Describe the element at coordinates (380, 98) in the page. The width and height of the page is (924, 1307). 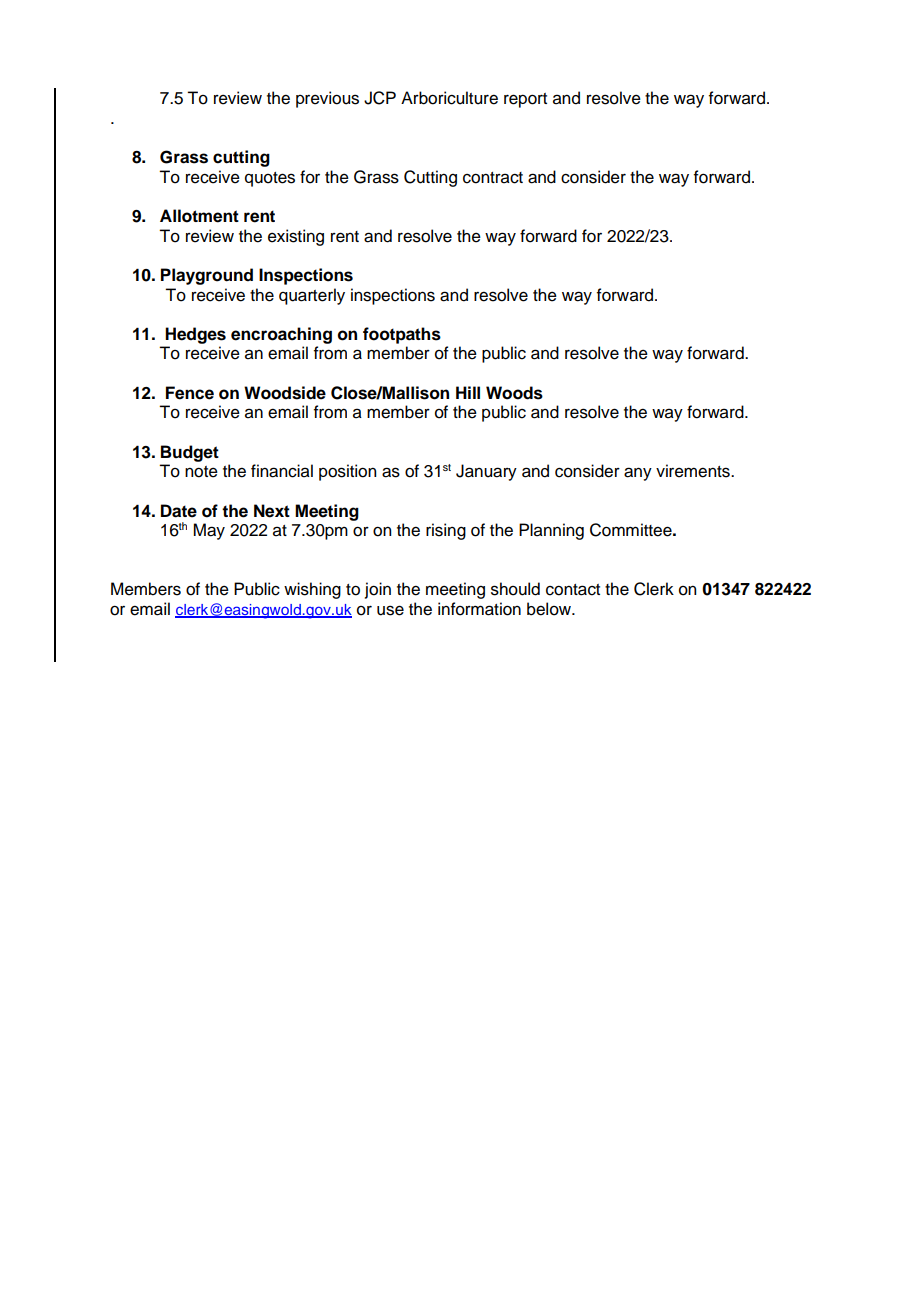
I see `JCP` at that location.
